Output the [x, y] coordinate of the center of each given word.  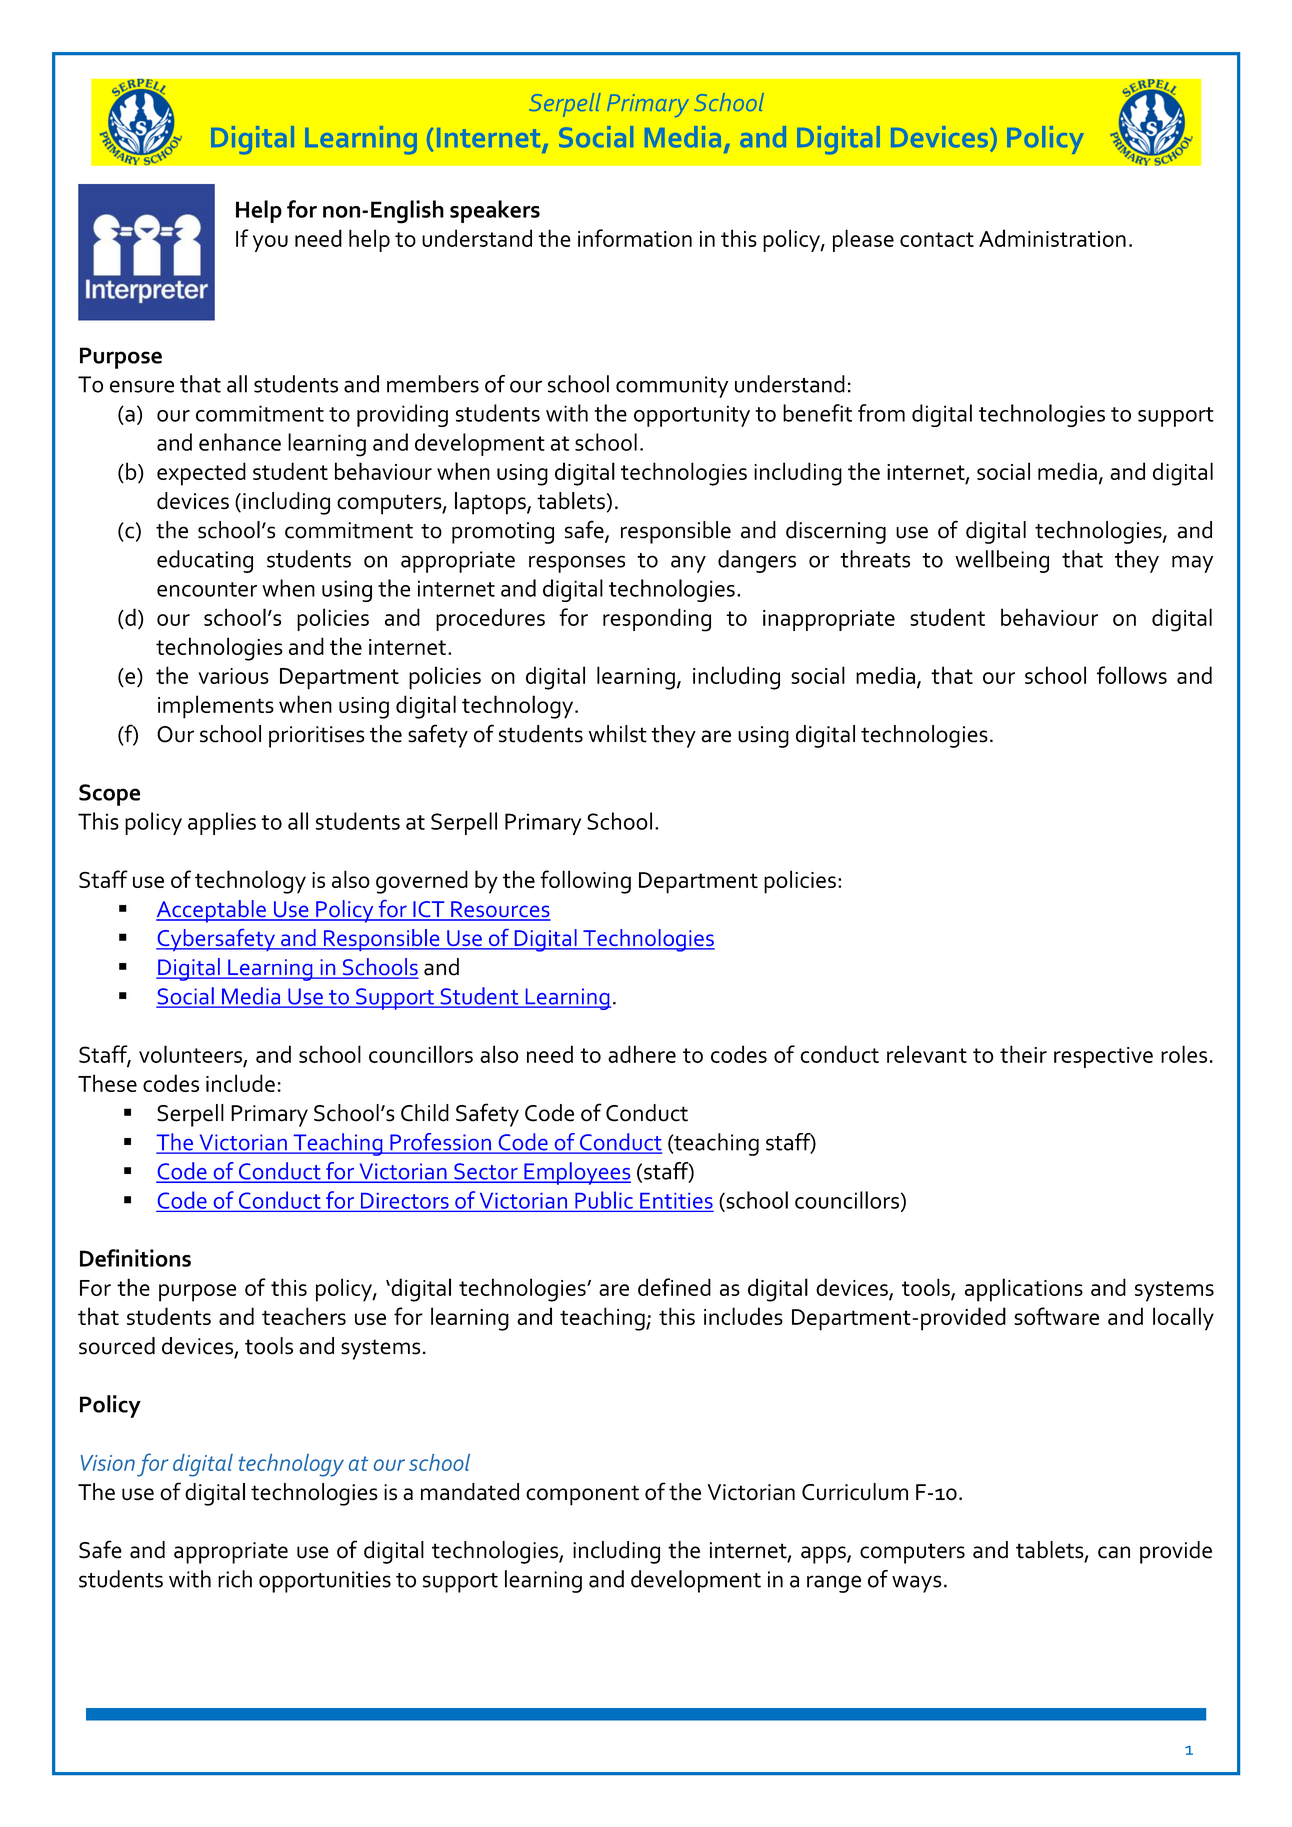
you [270, 243]
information [635, 238]
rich [235, 1579]
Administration [1052, 238]
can [1114, 1552]
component [582, 1495]
